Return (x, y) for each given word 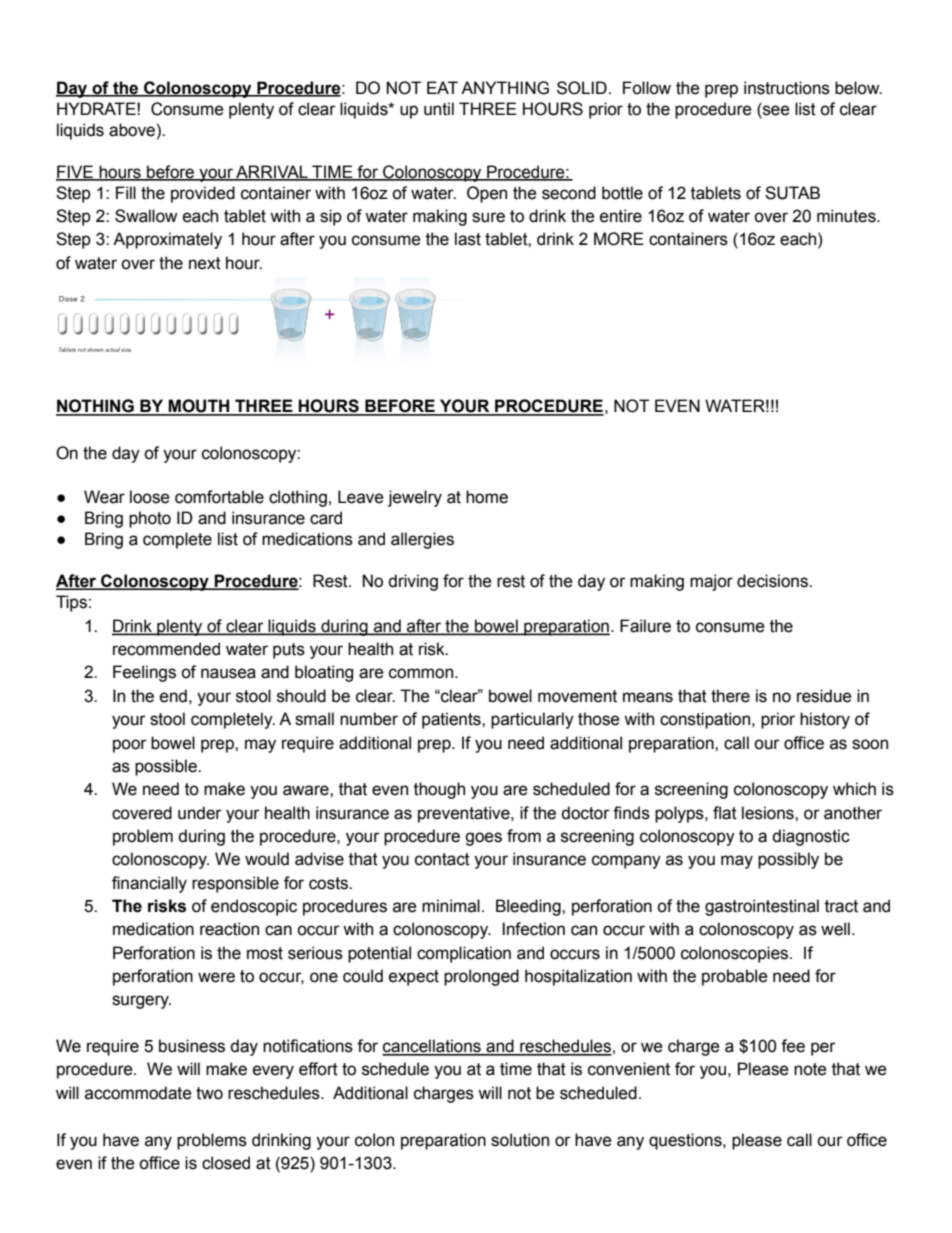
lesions (769, 813)
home (487, 497)
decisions (773, 581)
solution (520, 1140)
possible (167, 767)
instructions (787, 88)
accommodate (138, 1093)
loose (150, 497)
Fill (126, 192)
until (439, 109)
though (439, 790)
